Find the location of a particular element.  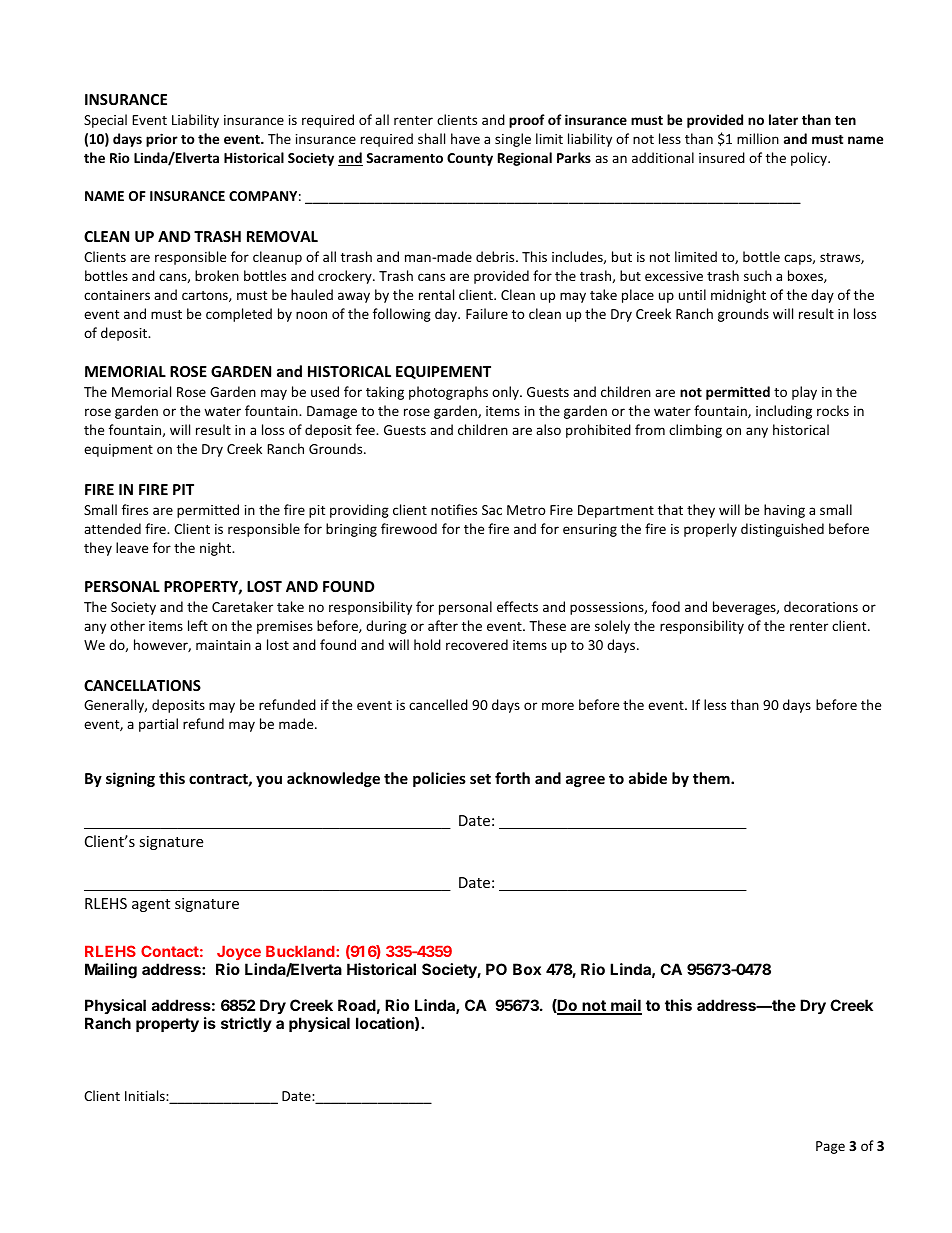

left is located at coordinates (198, 625).
